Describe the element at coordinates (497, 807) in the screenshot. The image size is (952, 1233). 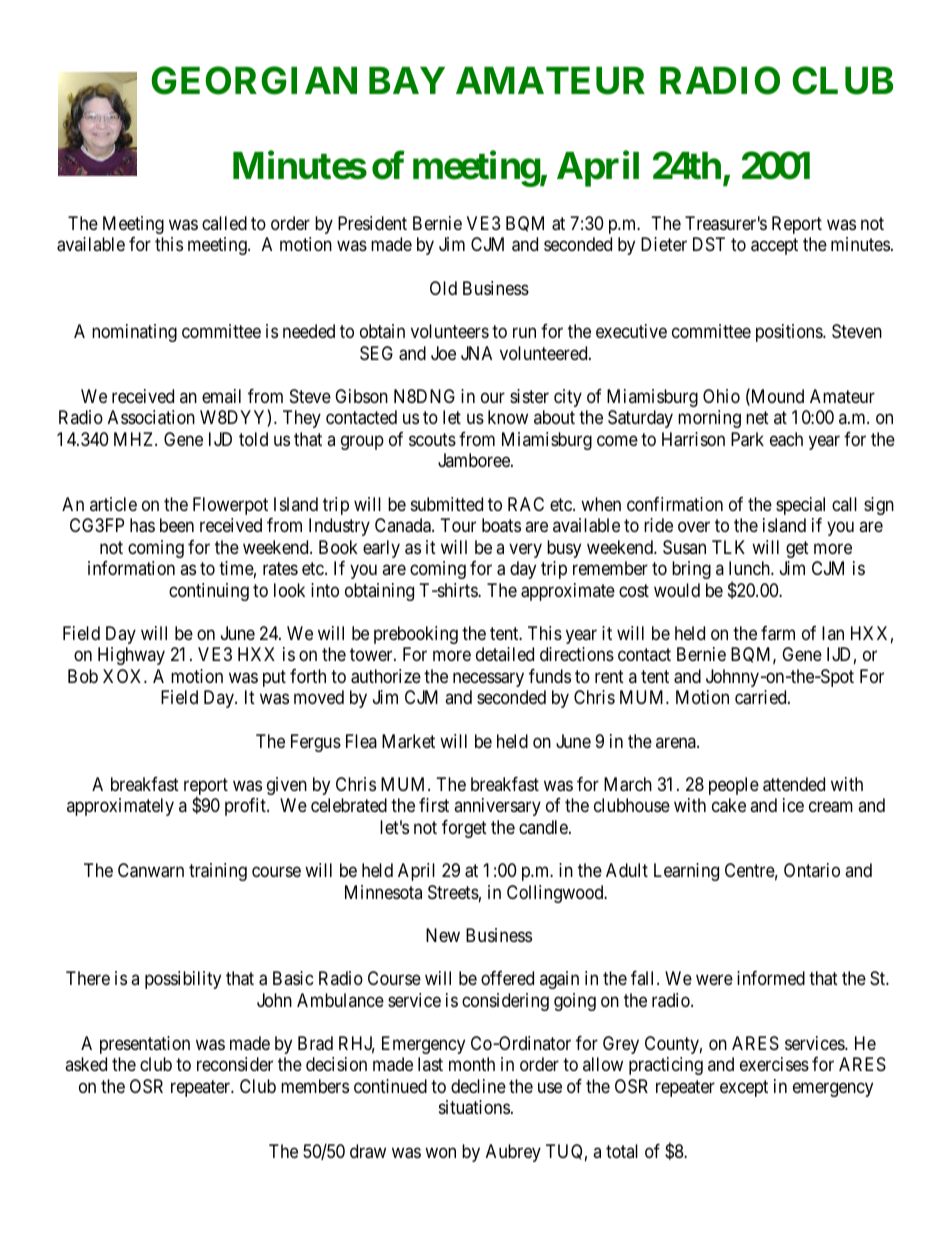
I see `anniversary` at that location.
